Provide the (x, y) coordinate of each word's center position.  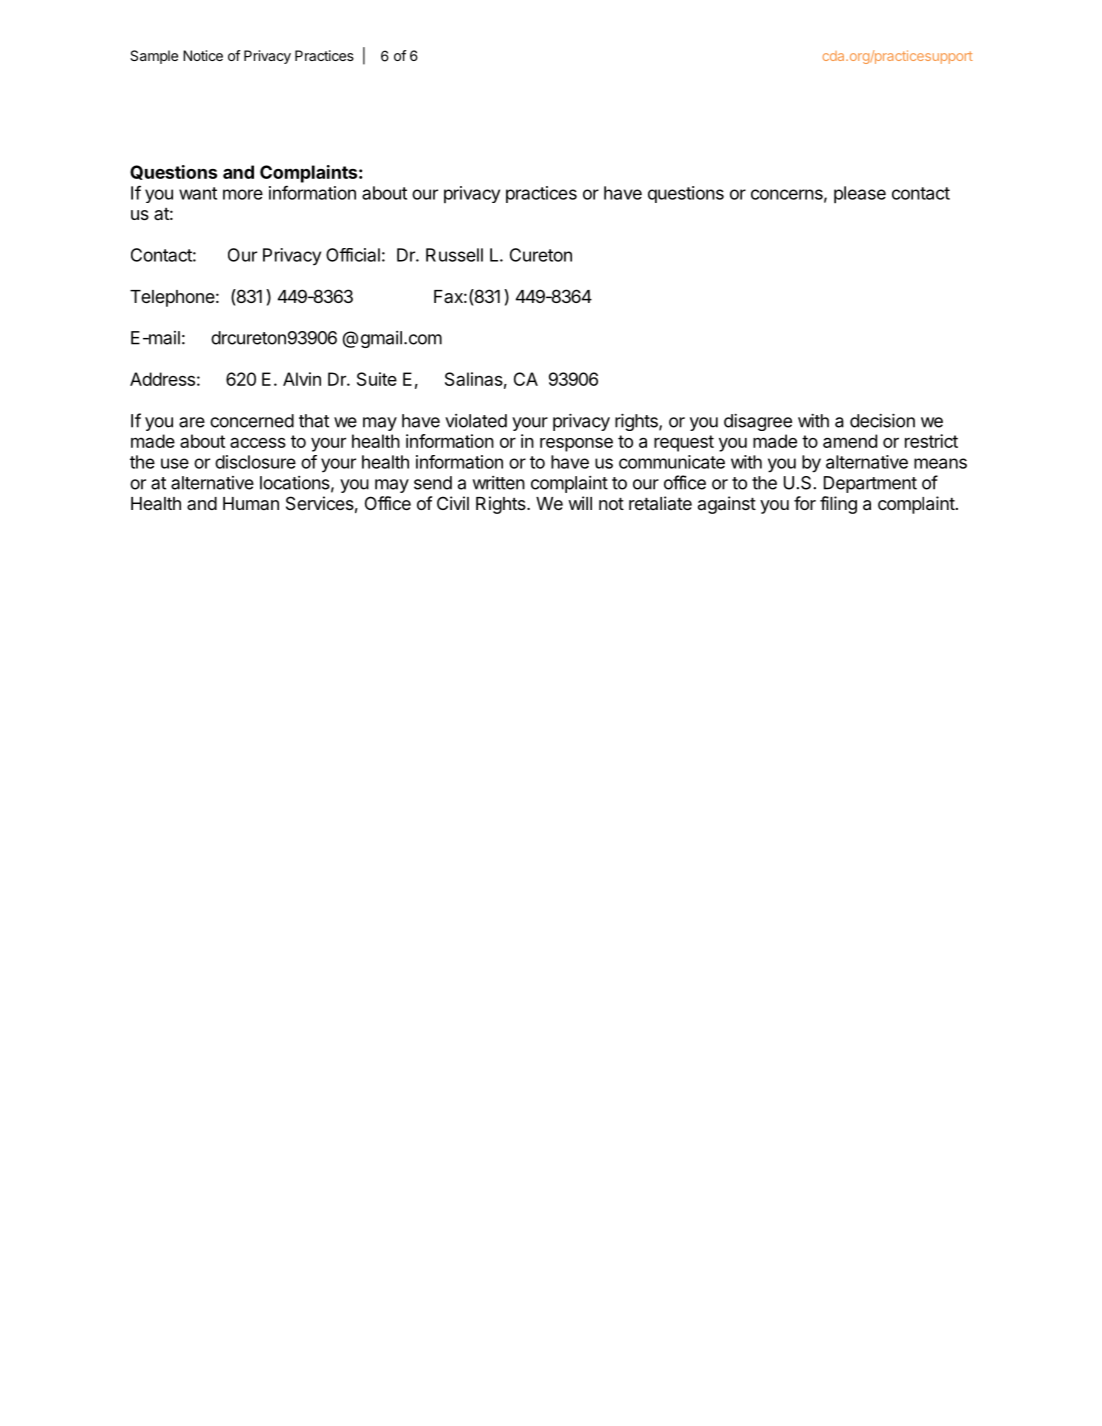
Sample (154, 57)
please (860, 194)
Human (251, 503)
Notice (203, 55)
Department (870, 484)
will (580, 503)
